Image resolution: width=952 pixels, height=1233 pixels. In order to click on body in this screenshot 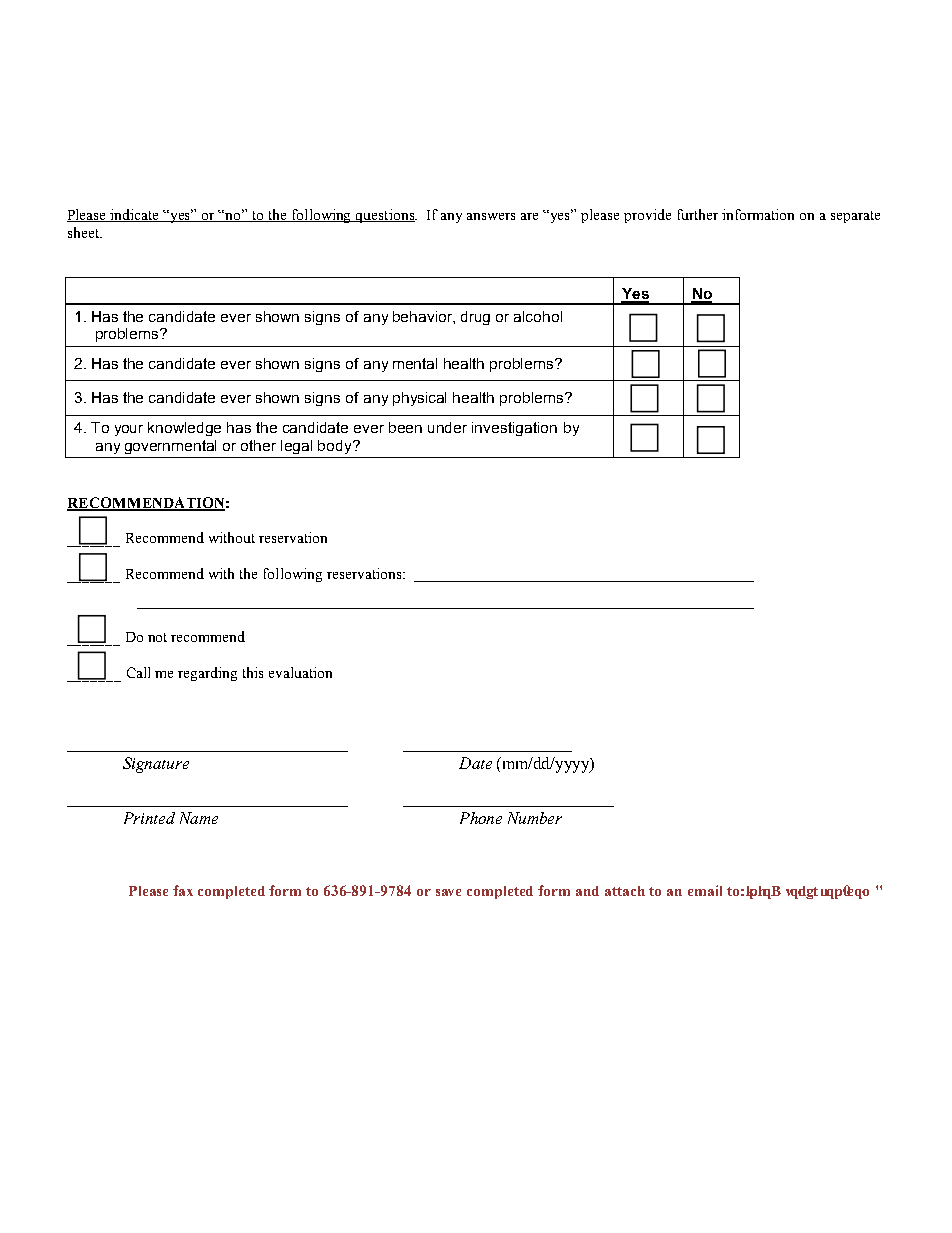, I will do `click(336, 447)`.
